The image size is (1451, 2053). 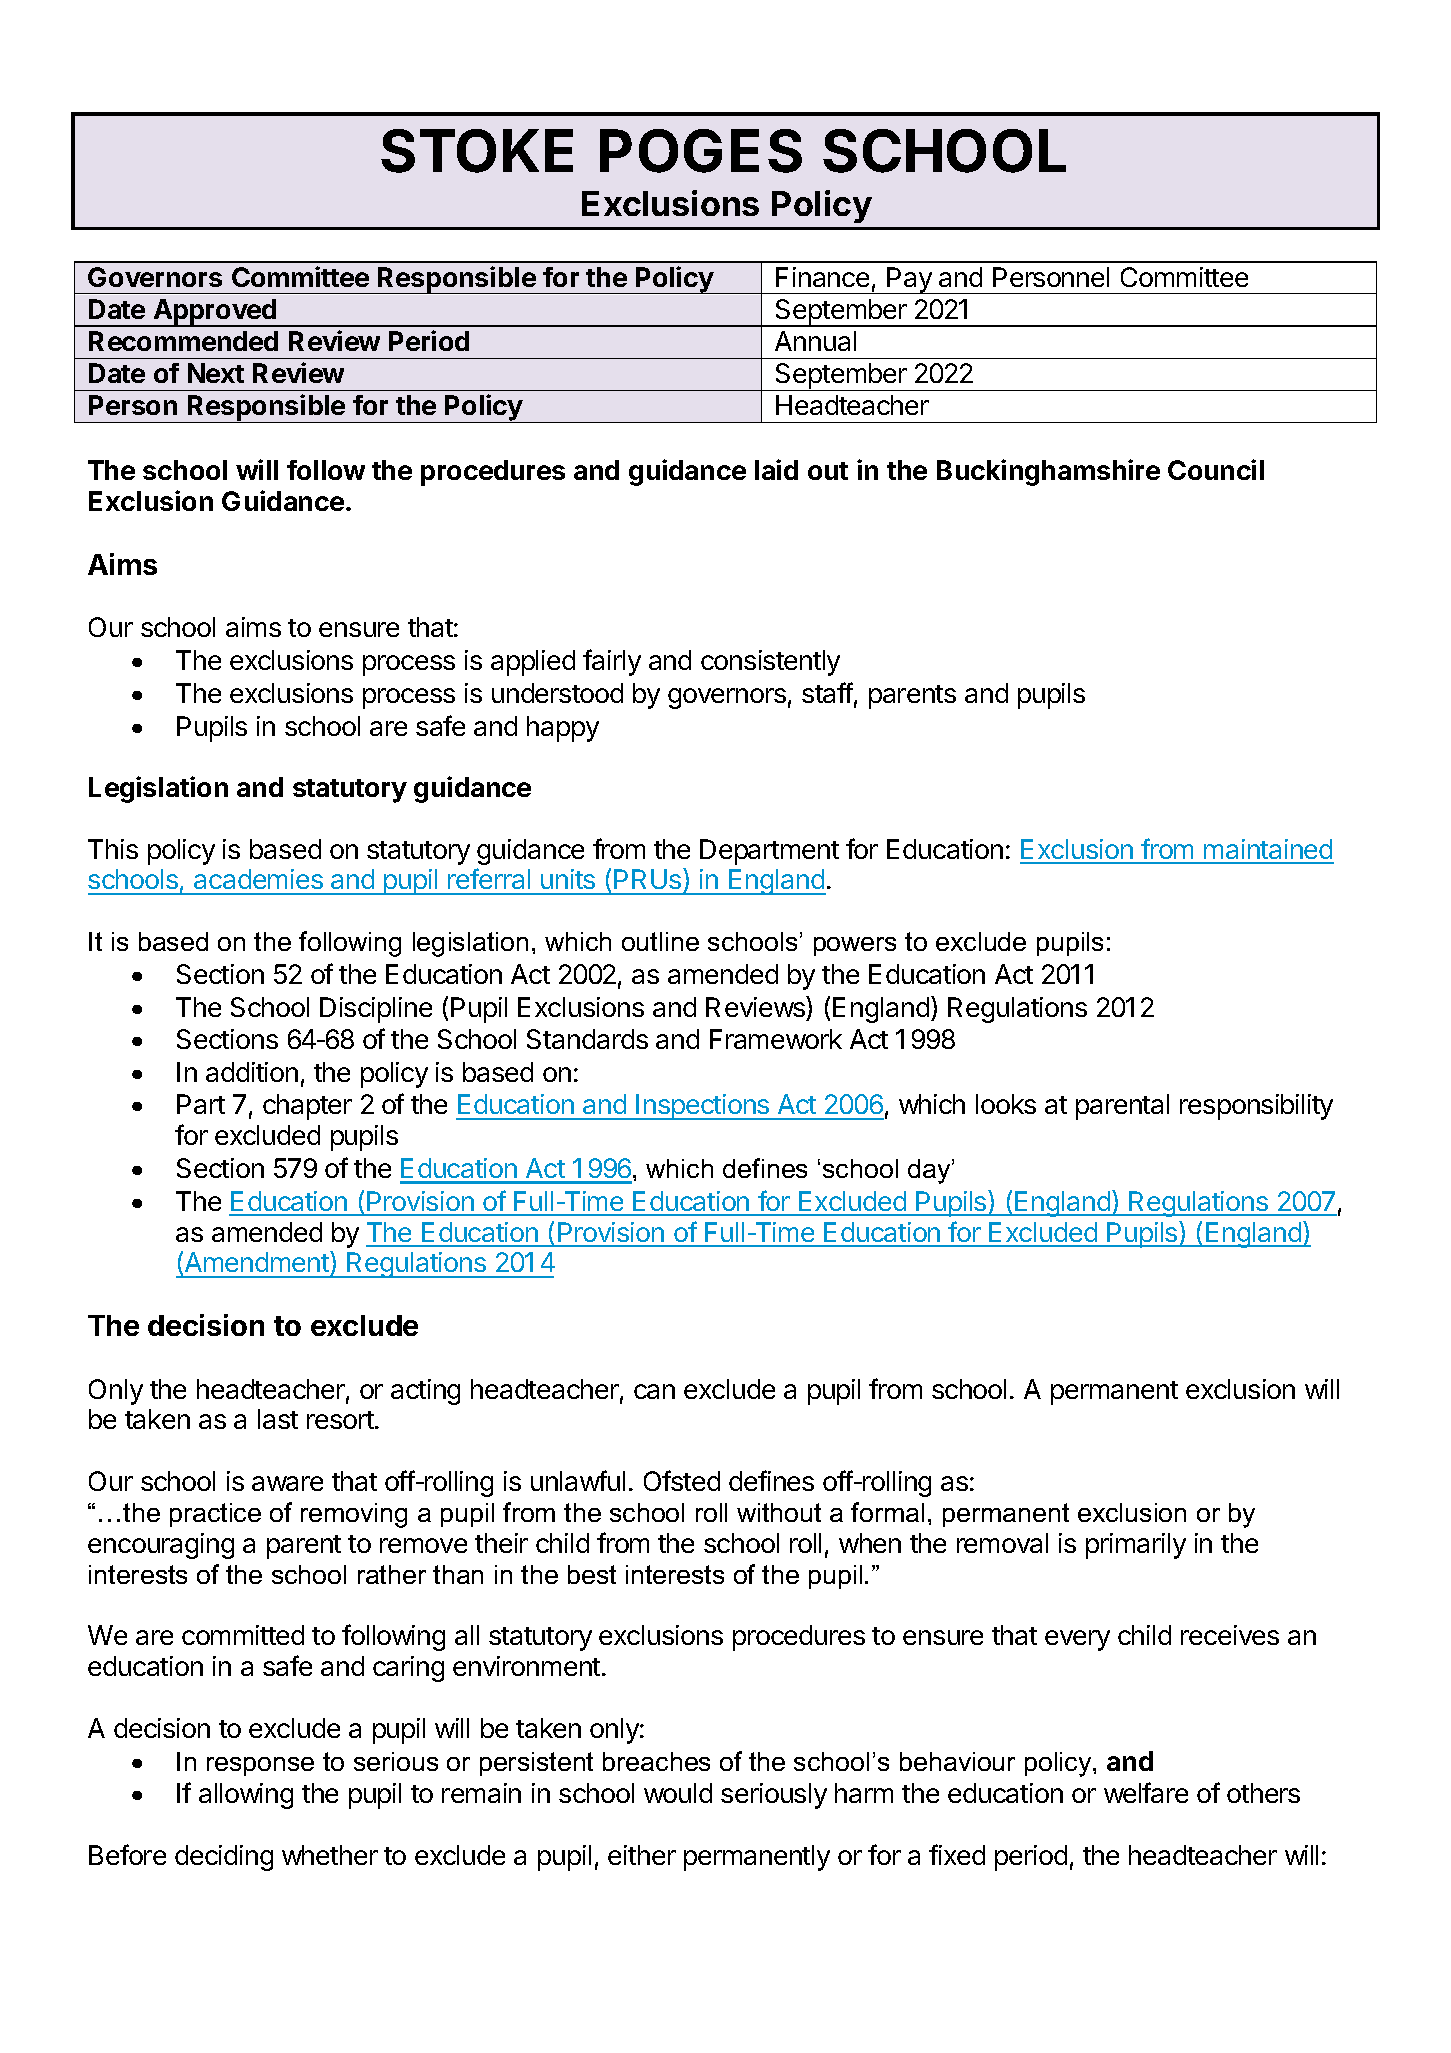 I want to click on outline, so click(x=660, y=941).
